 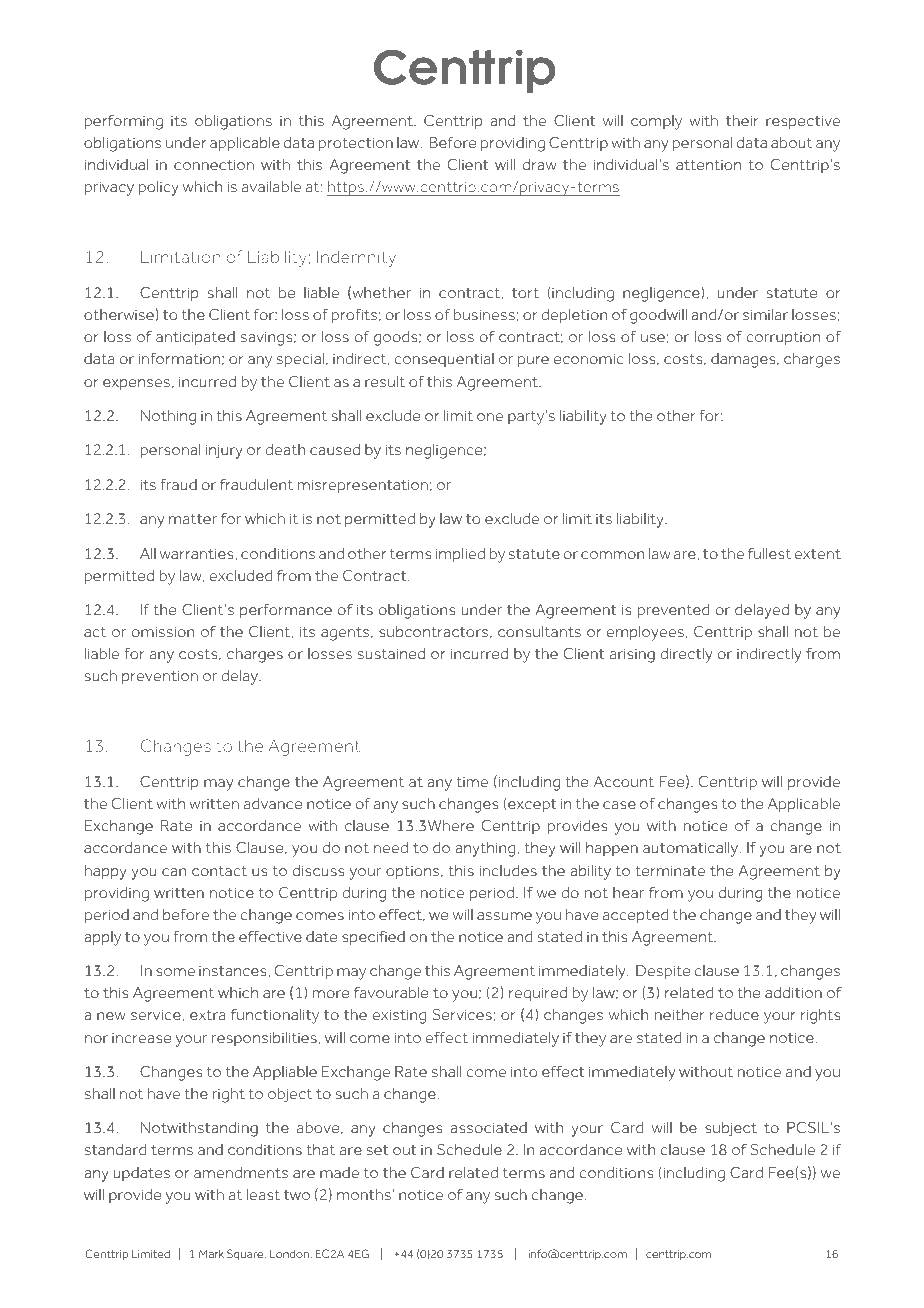 What do you see at coordinates (364, 1194) in the screenshot?
I see `months` at bounding box center [364, 1194].
